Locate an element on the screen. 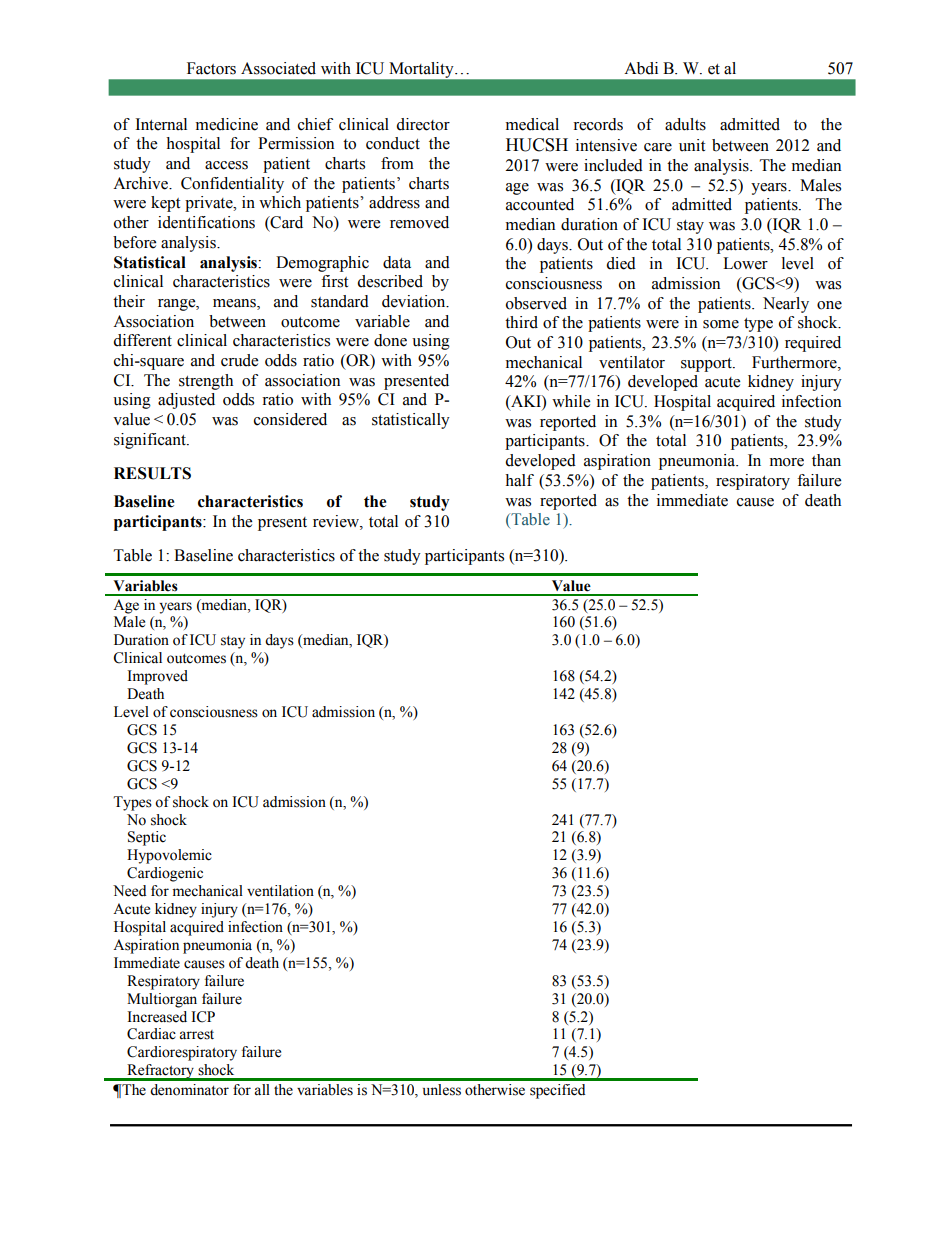  Hypovolemic is located at coordinates (169, 856).
